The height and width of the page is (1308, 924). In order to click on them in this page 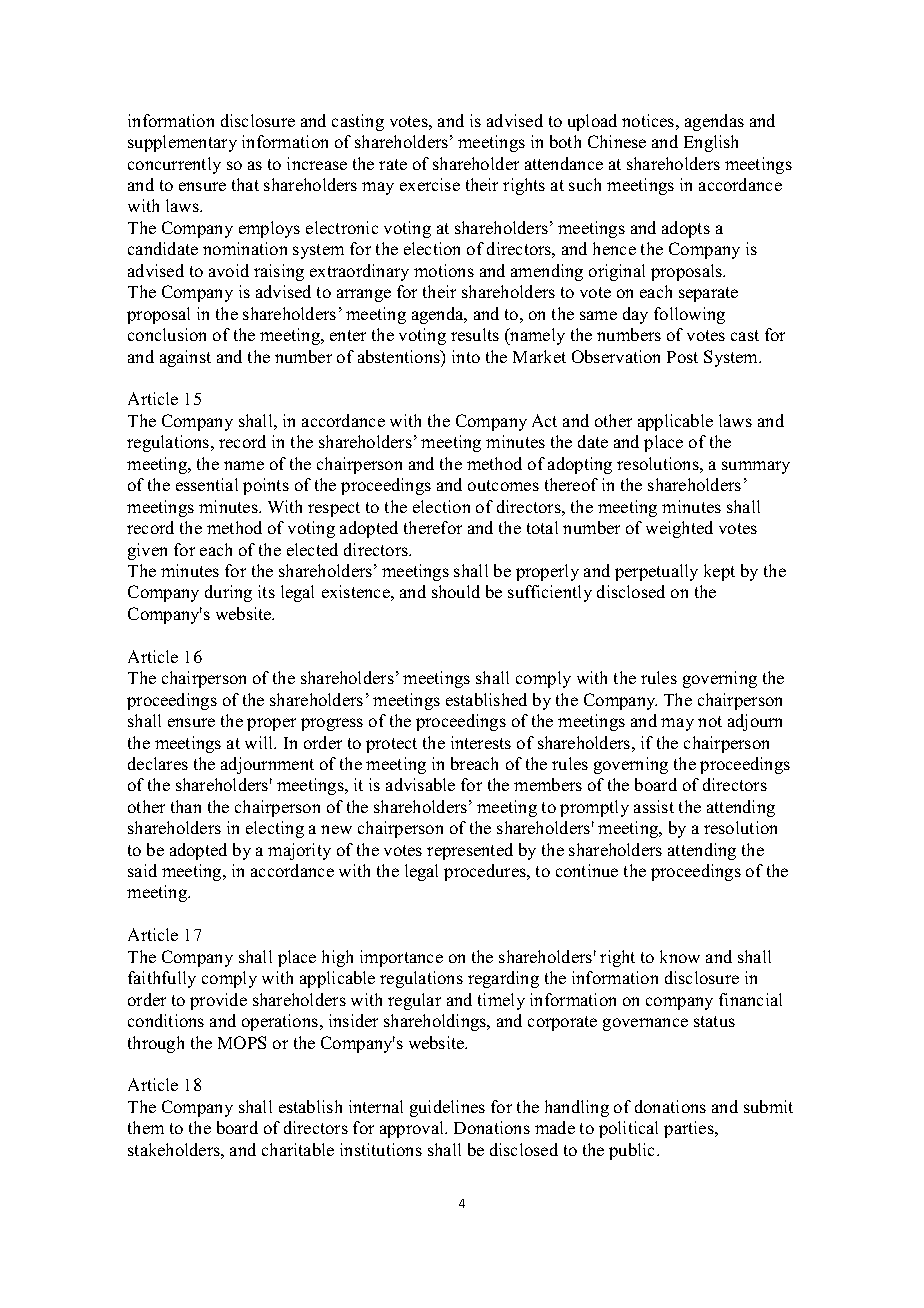, I will do `click(146, 1127)`.
